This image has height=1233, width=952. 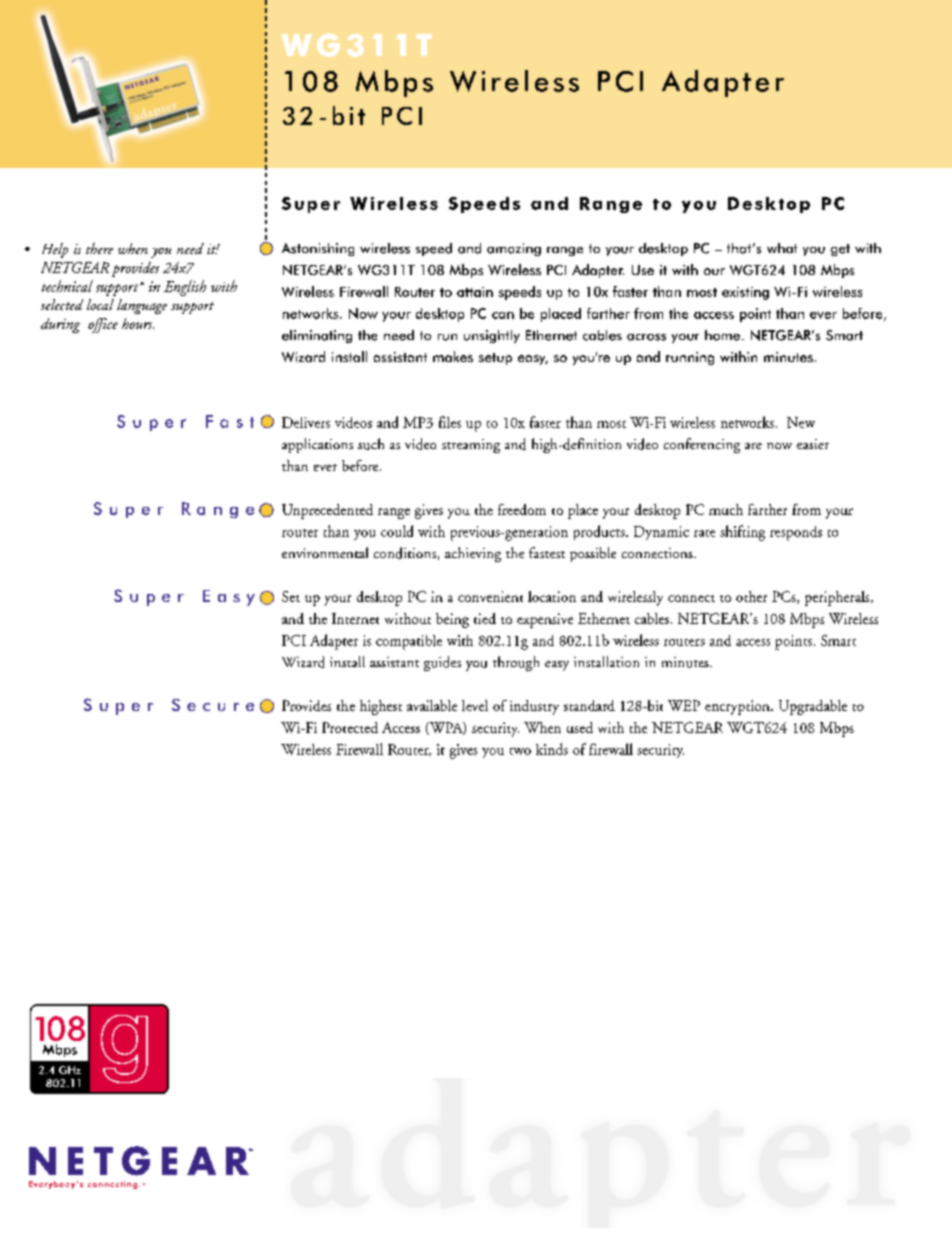 What do you see at coordinates (306, 422) in the image?
I see `Delivers` at bounding box center [306, 422].
